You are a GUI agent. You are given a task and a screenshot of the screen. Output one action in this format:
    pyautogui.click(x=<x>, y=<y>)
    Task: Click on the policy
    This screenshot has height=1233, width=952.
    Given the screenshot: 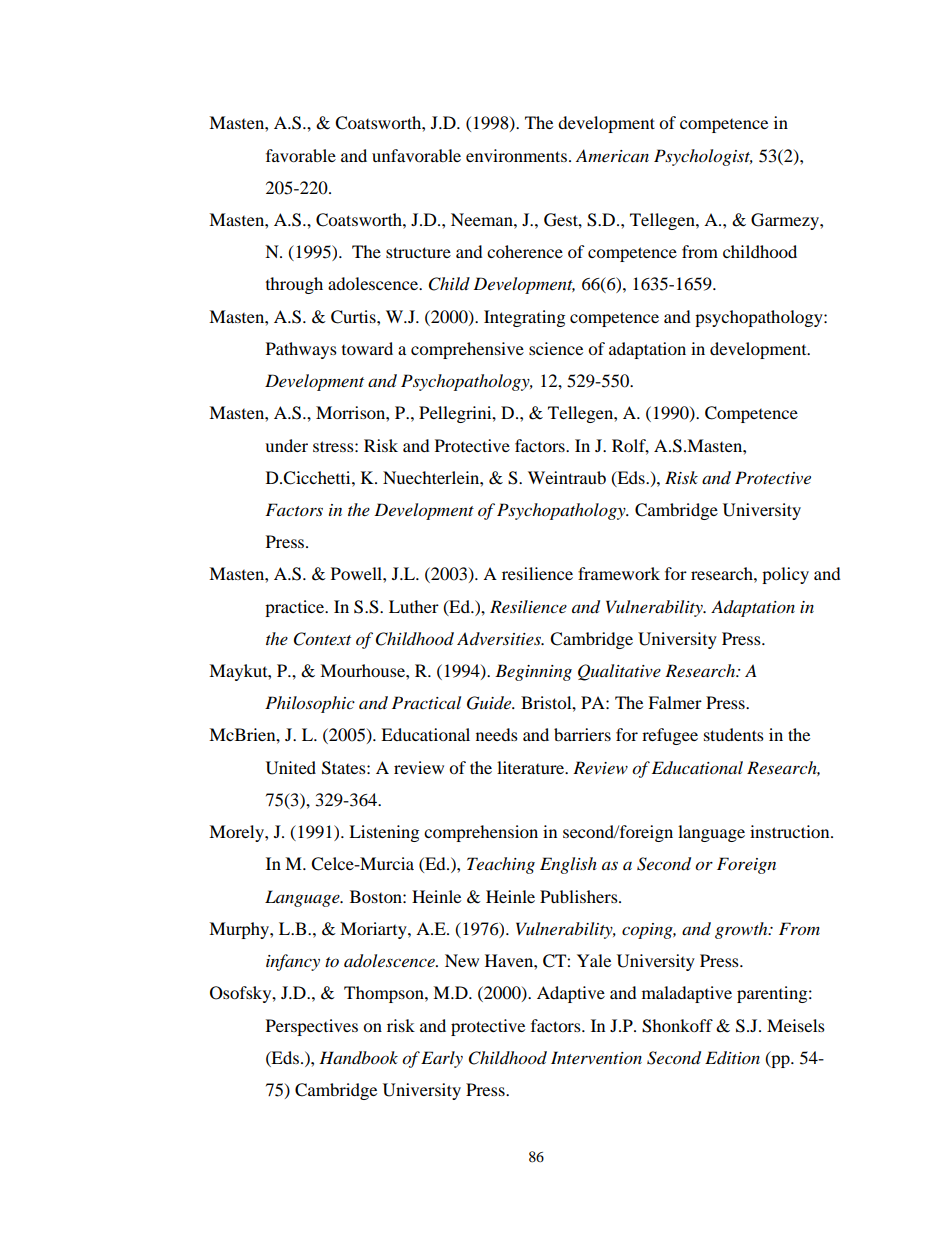 What is the action you would take?
    pyautogui.click(x=785, y=575)
